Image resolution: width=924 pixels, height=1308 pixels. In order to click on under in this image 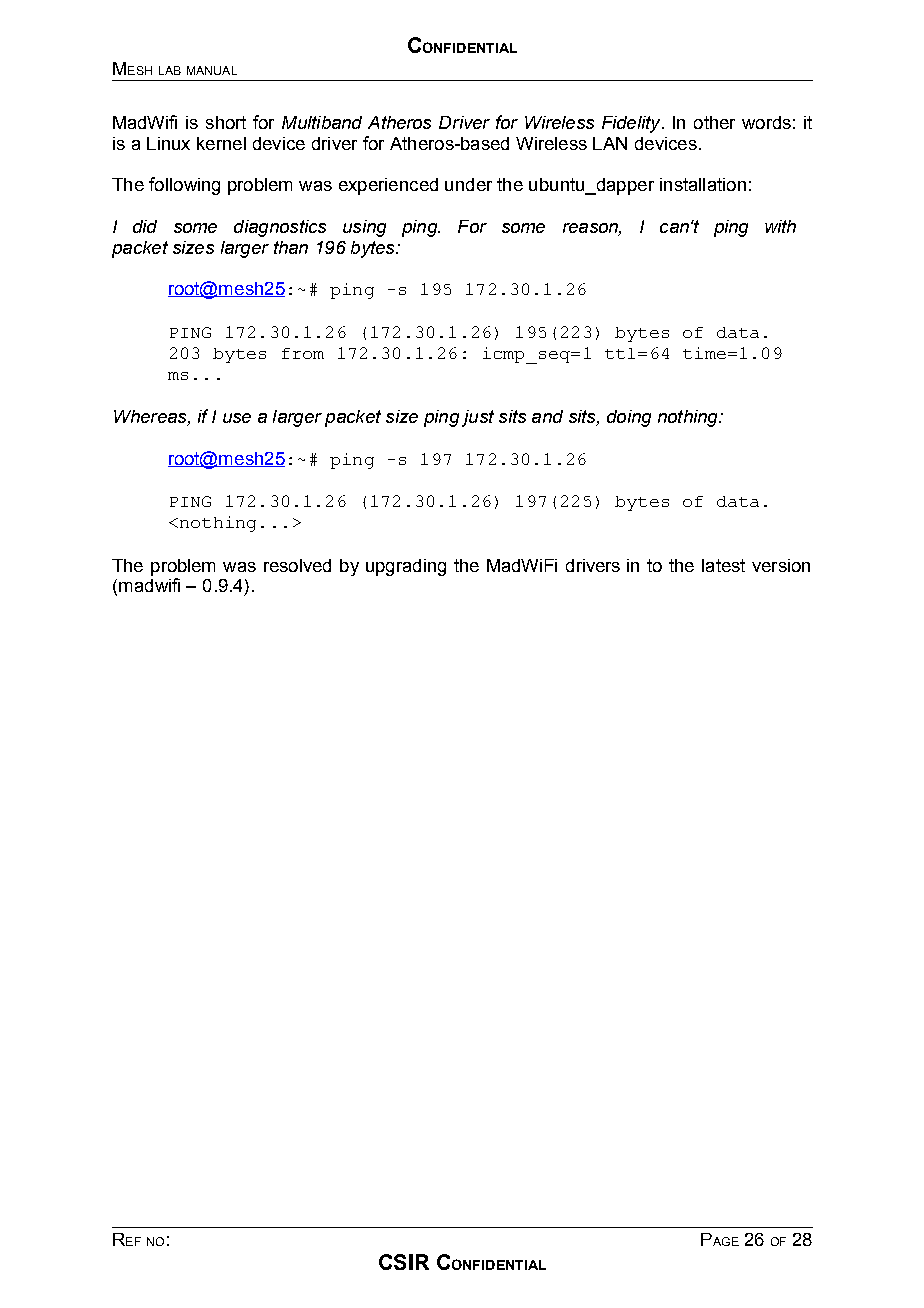, I will do `click(468, 184)`.
